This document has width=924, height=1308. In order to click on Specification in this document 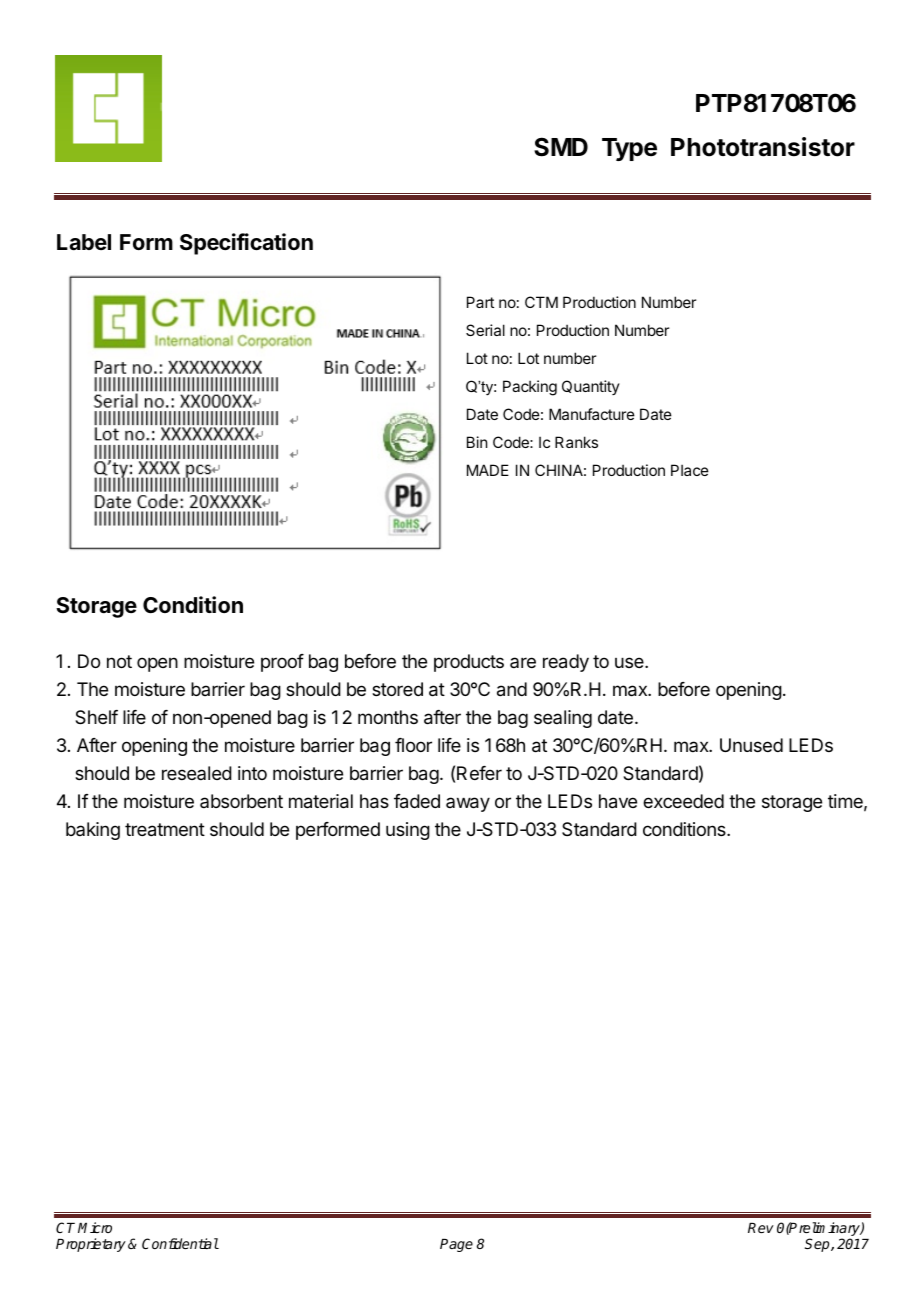, I will do `click(246, 244)`.
